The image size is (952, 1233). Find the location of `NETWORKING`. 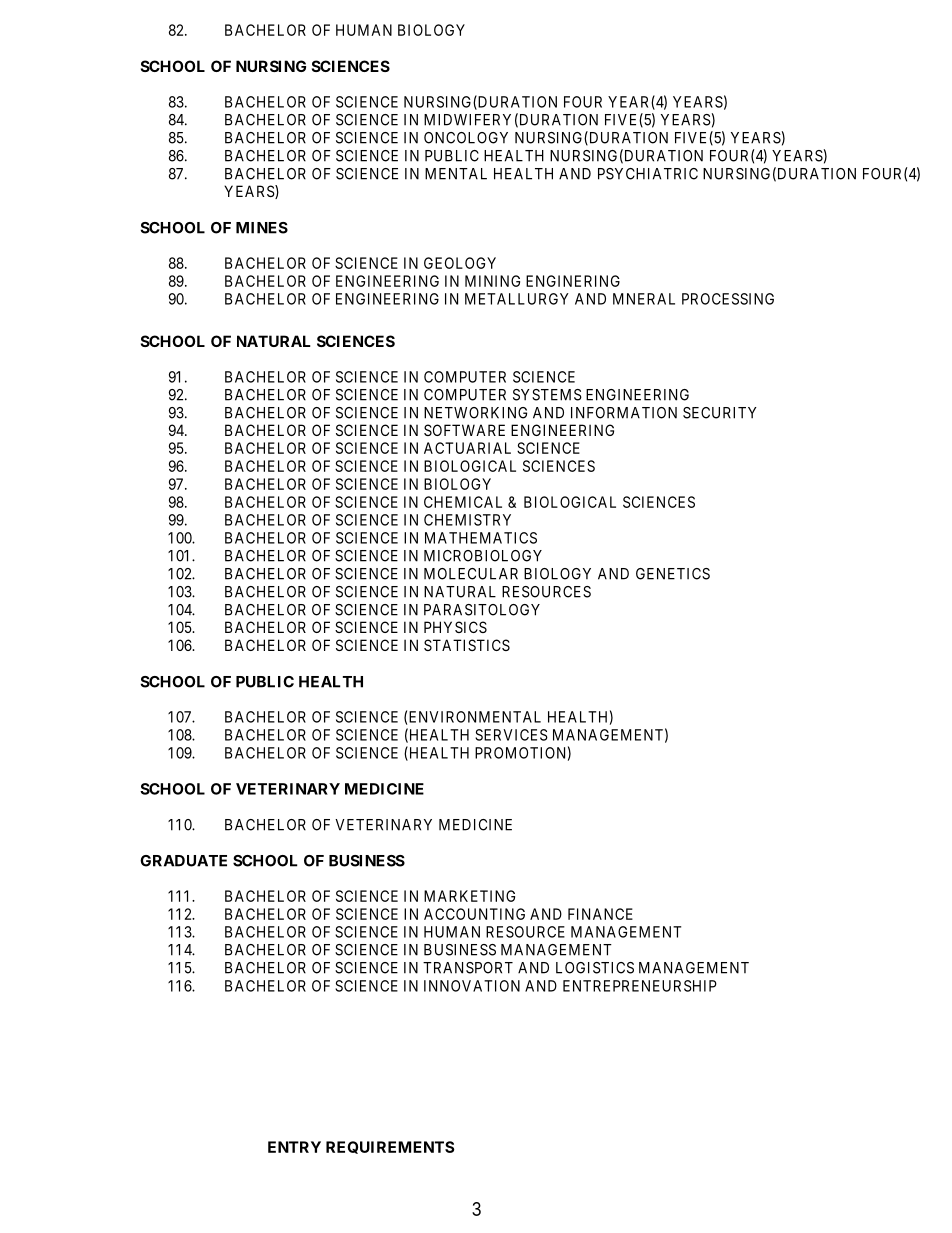

NETWORKING is located at coordinates (475, 413).
